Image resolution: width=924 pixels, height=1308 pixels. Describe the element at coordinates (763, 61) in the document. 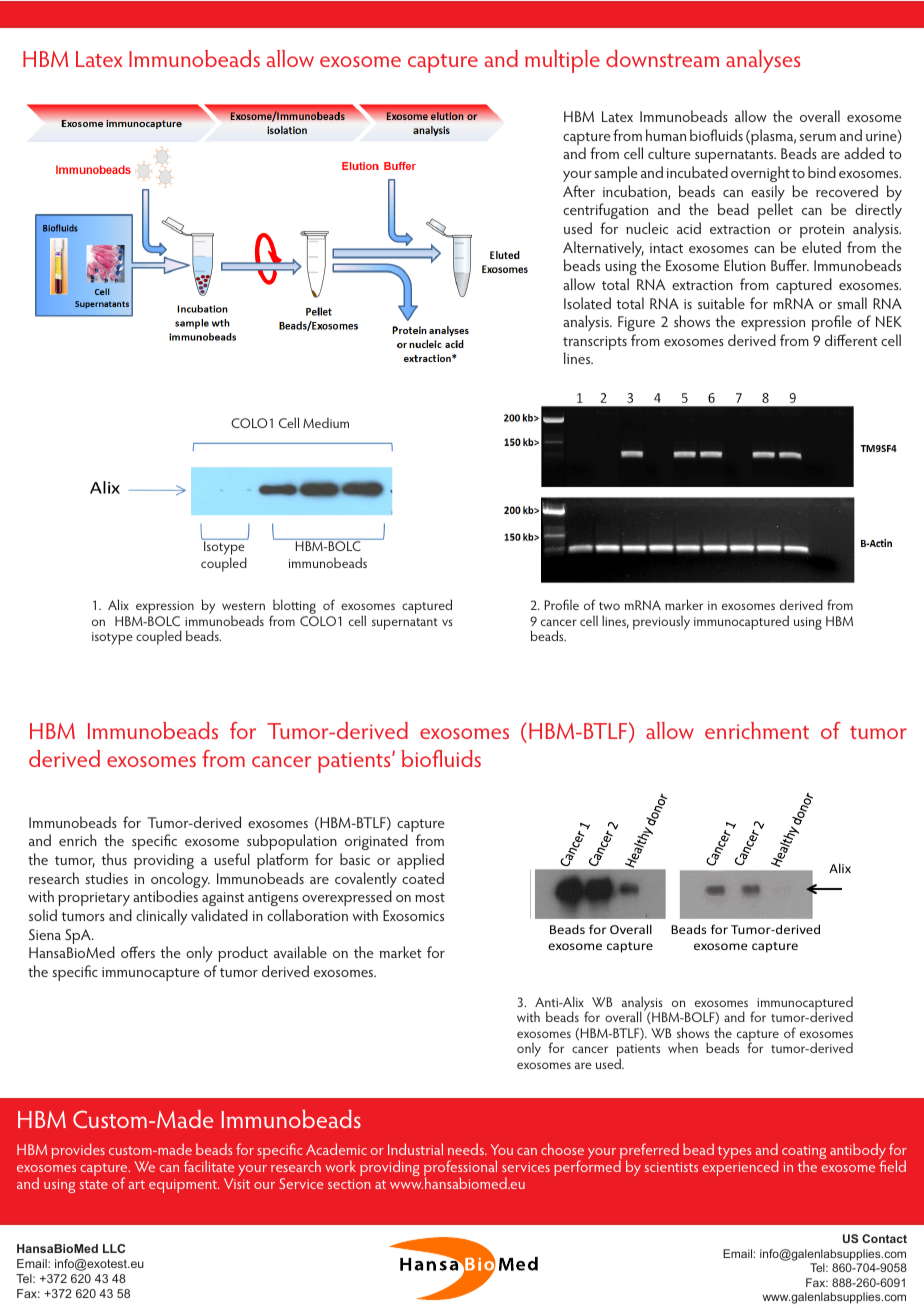

I see `analyses` at that location.
